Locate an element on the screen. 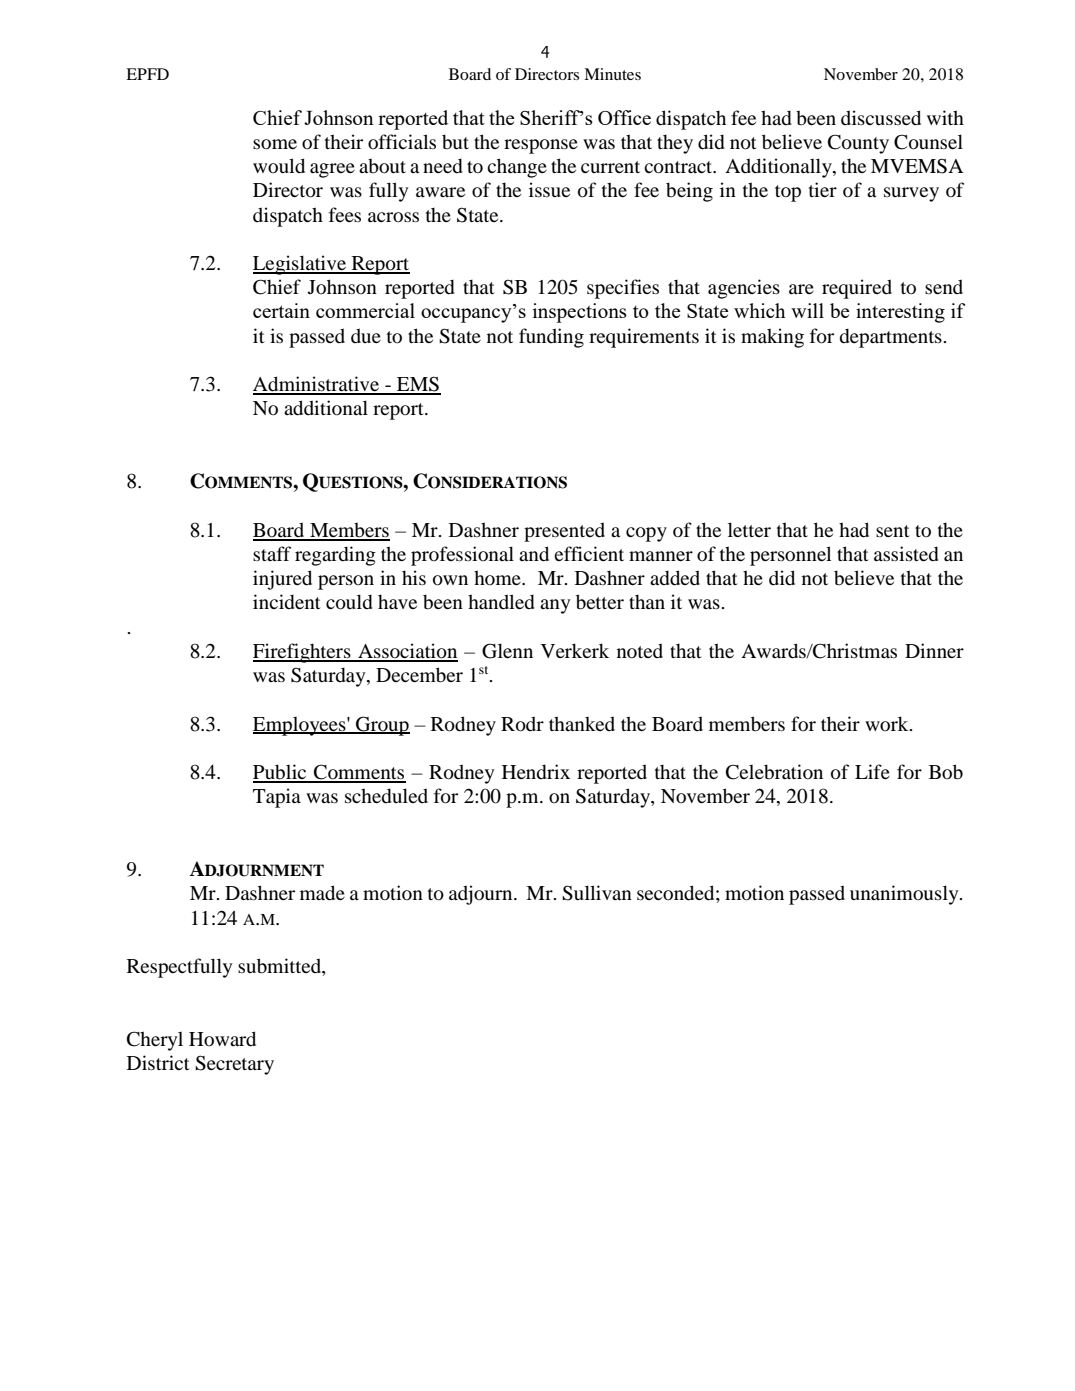 Image resolution: width=1075 pixels, height=1391 pixels. Public is located at coordinates (281, 773).
